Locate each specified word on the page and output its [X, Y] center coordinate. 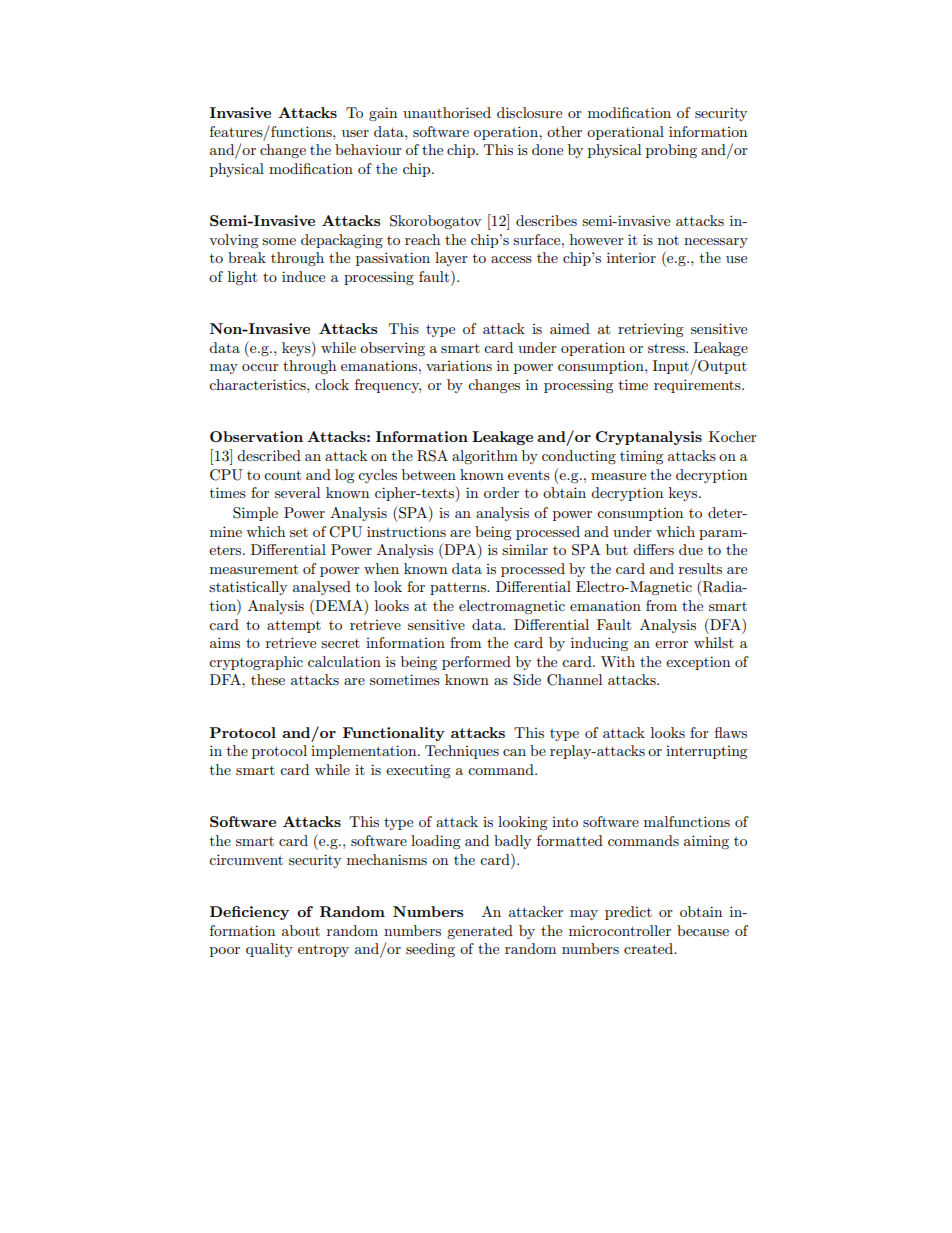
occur [260, 367]
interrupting [707, 753]
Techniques [462, 752]
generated [480, 932]
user [355, 133]
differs [653, 549]
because [703, 930]
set [299, 532]
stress [667, 348]
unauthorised [447, 112]
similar [525, 549]
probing [671, 151]
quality [269, 950]
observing [392, 349]
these [268, 679]
